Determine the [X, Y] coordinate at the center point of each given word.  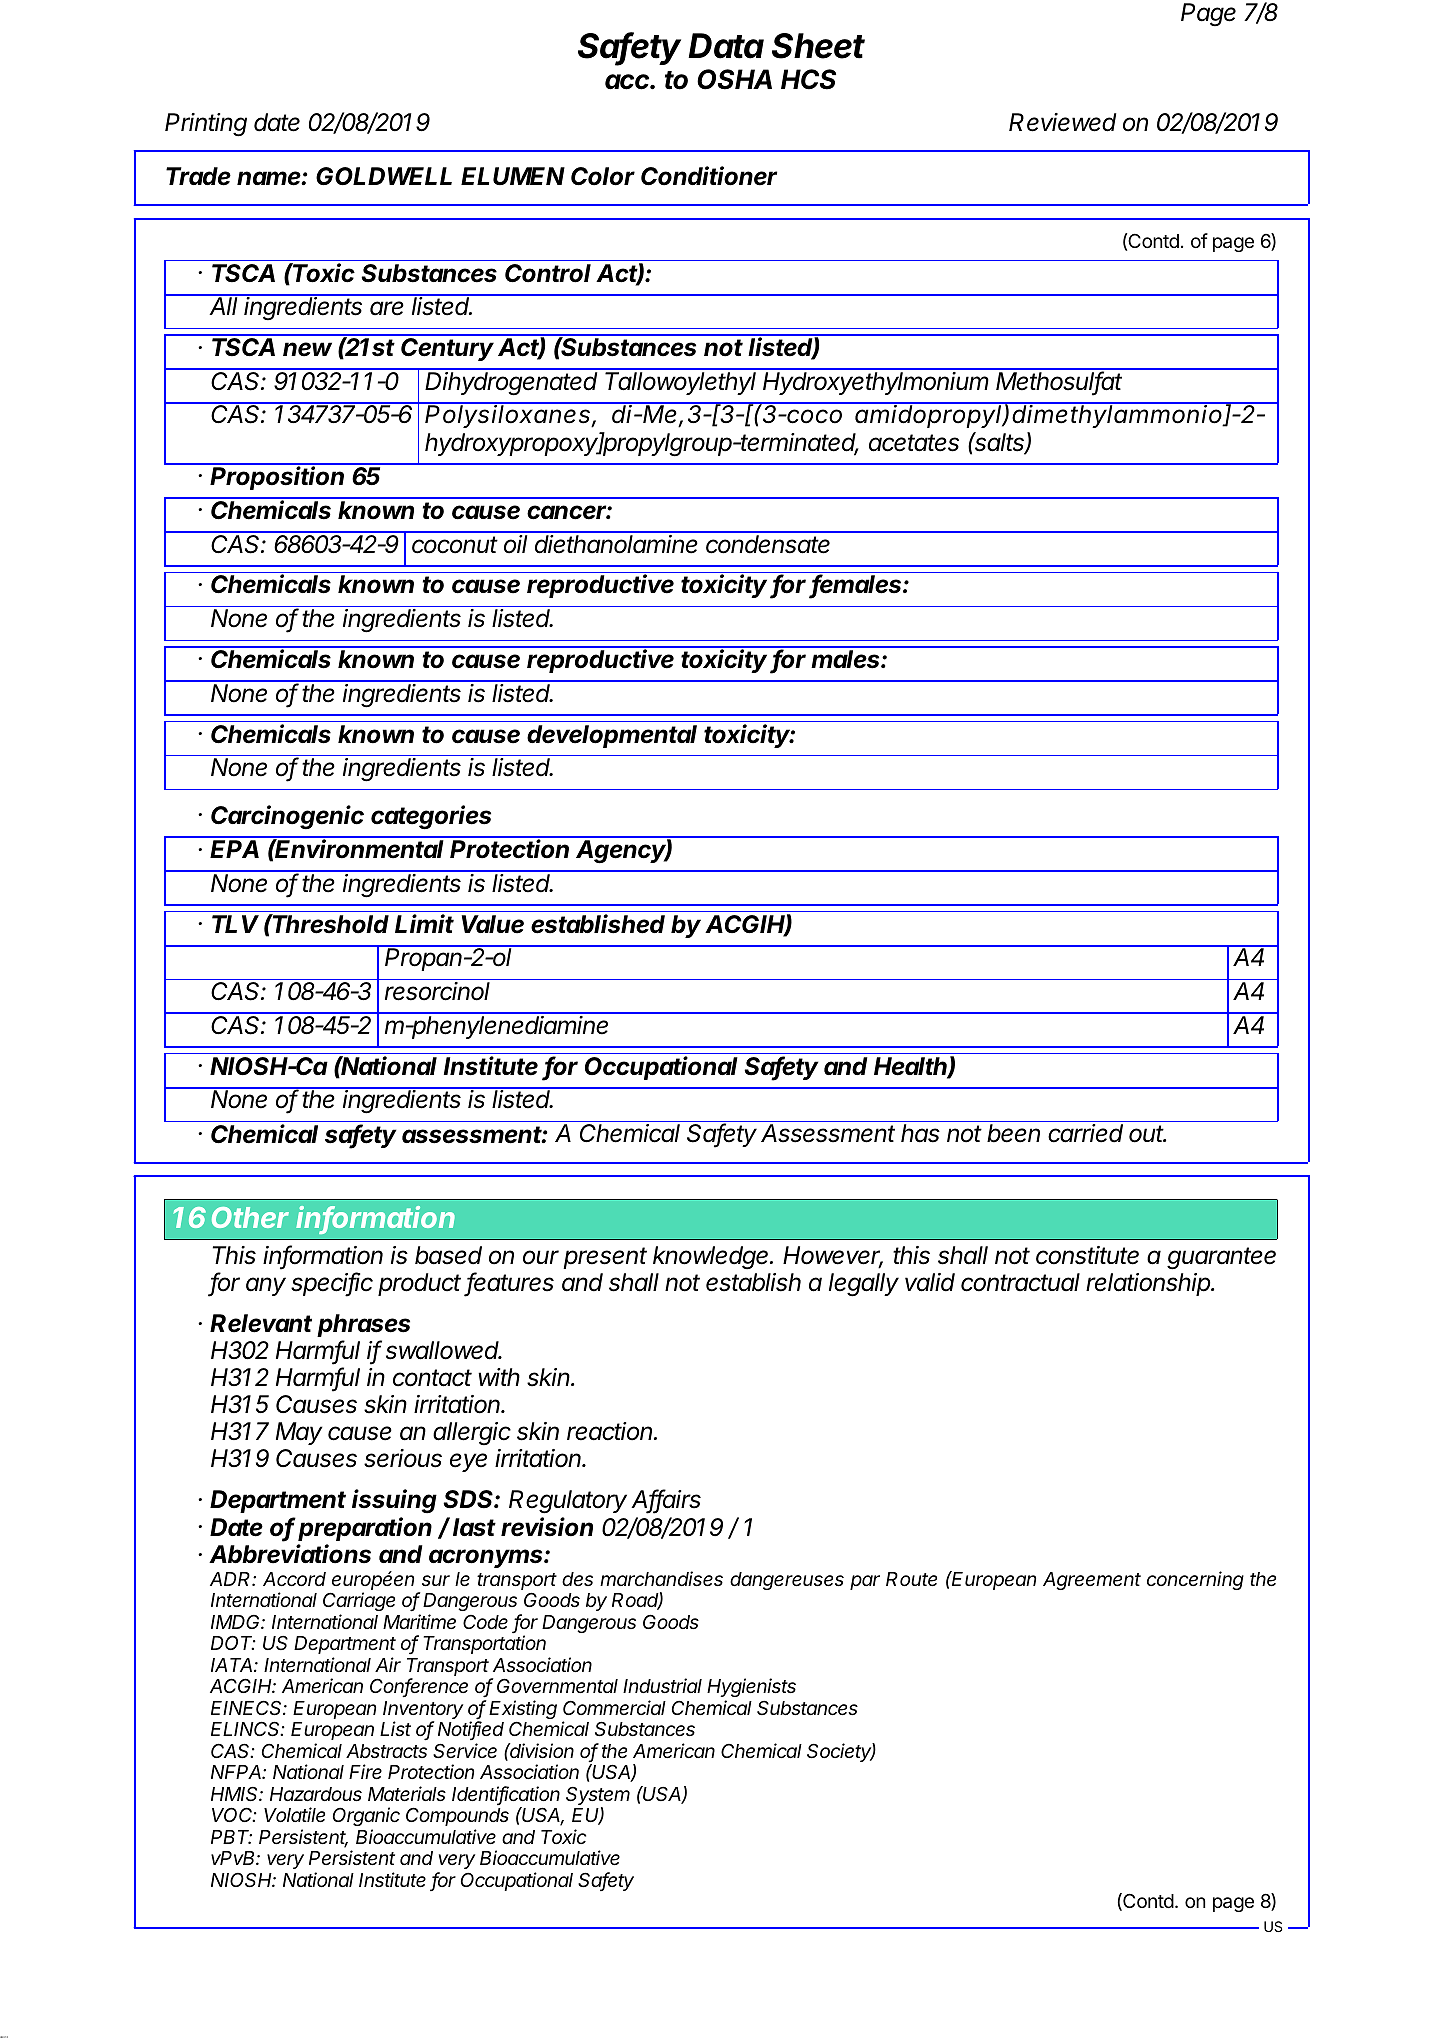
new [307, 349]
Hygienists [751, 1687]
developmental [612, 736]
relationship [1149, 1284]
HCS [808, 79]
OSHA [734, 79]
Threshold [330, 924]
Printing [206, 125]
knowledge [712, 1258]
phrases [363, 1325]
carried [1085, 1133]
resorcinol [437, 991]
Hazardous [316, 1794]
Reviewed [1062, 122]
